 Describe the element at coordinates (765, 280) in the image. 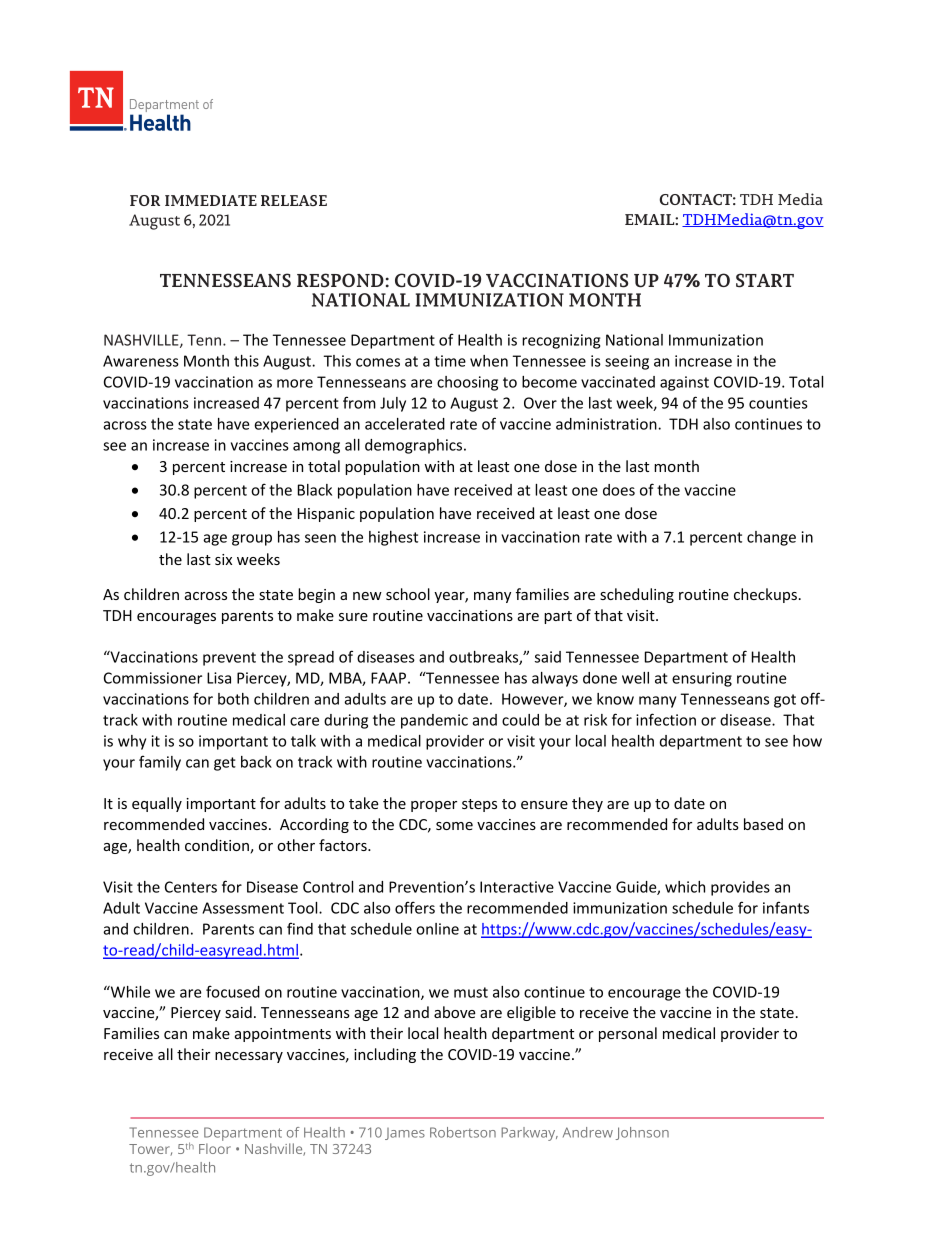

I see `START` at that location.
